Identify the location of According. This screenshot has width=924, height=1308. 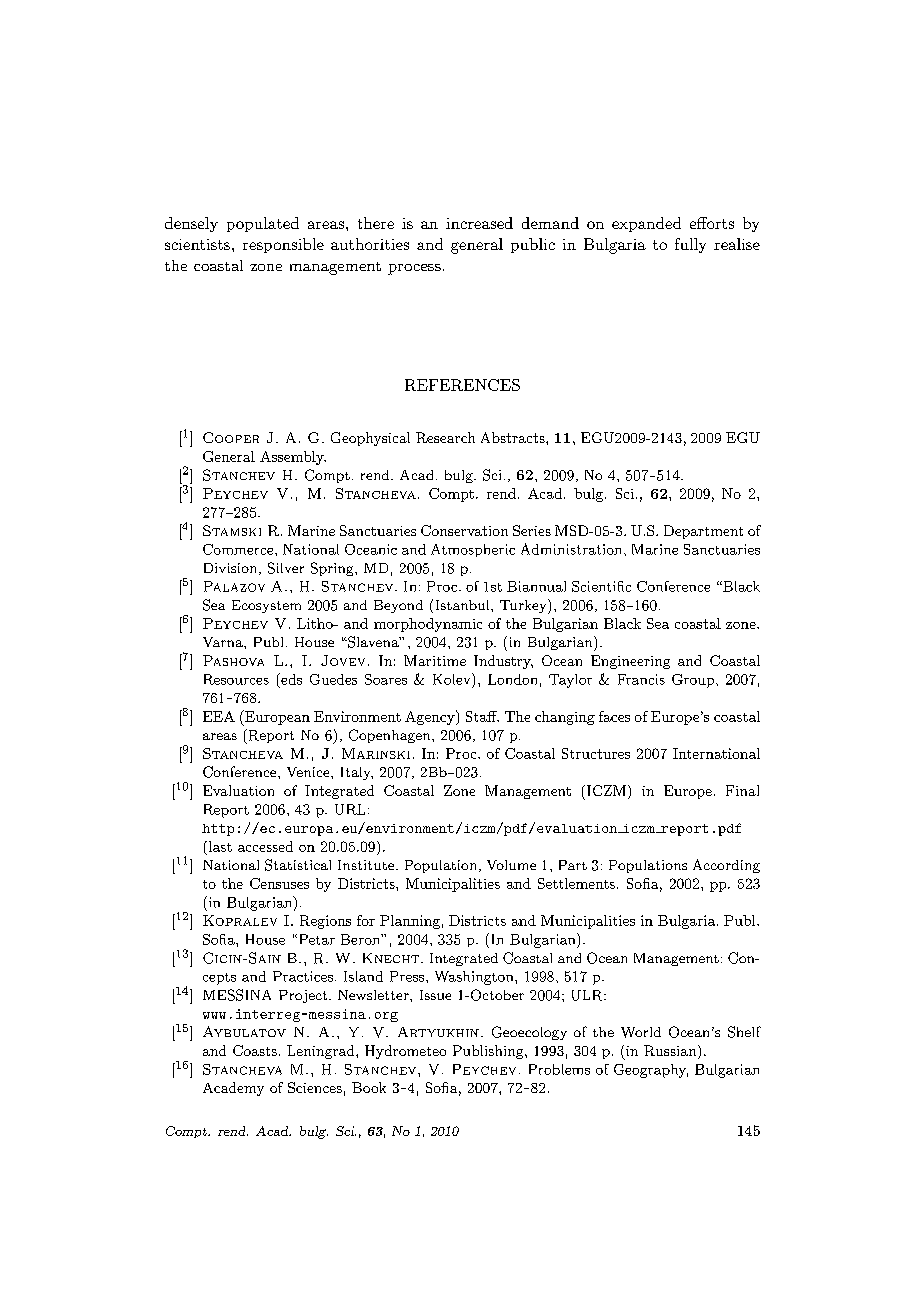
(726, 866).
